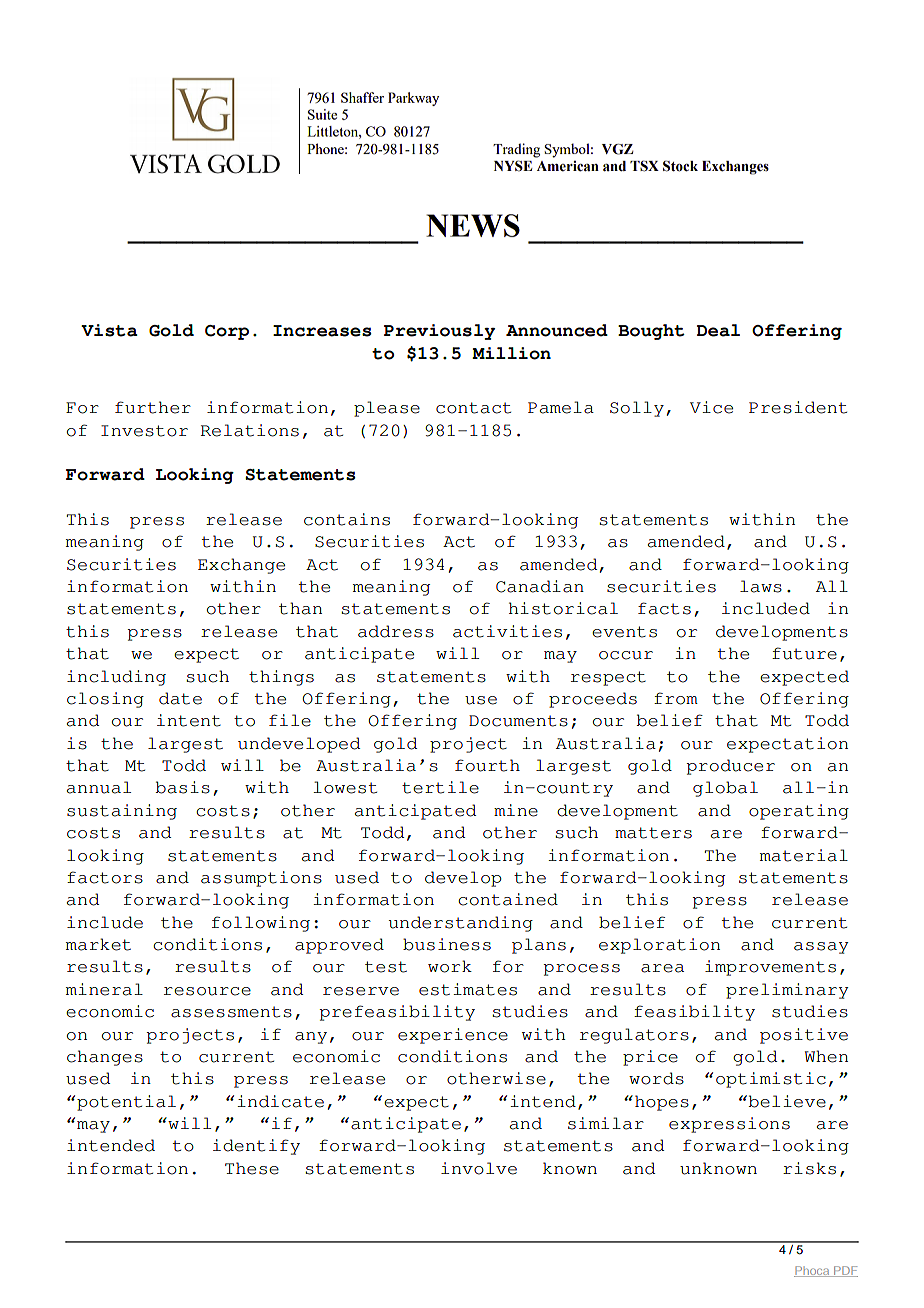 The width and height of the screenshot is (924, 1308). What do you see at coordinates (804, 653) in the screenshot?
I see `future` at bounding box center [804, 653].
